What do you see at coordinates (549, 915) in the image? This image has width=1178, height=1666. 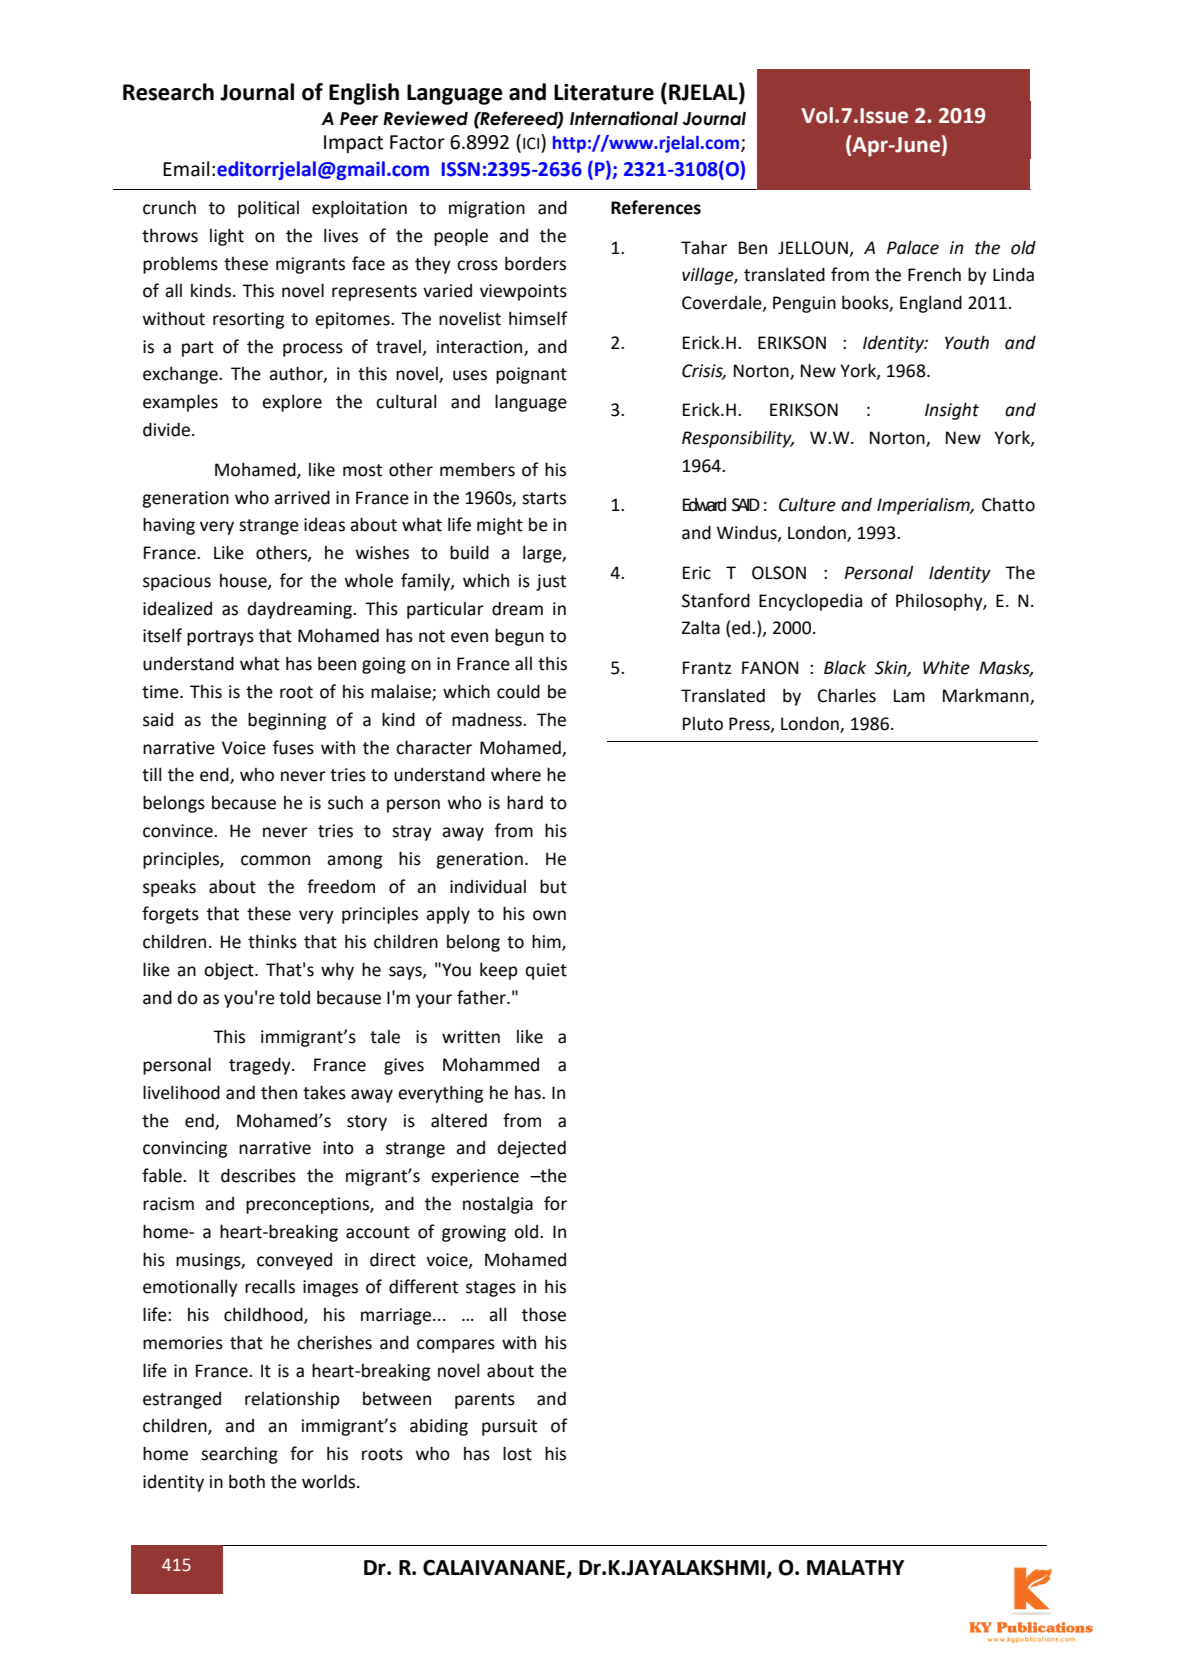 I see `own` at bounding box center [549, 915].
